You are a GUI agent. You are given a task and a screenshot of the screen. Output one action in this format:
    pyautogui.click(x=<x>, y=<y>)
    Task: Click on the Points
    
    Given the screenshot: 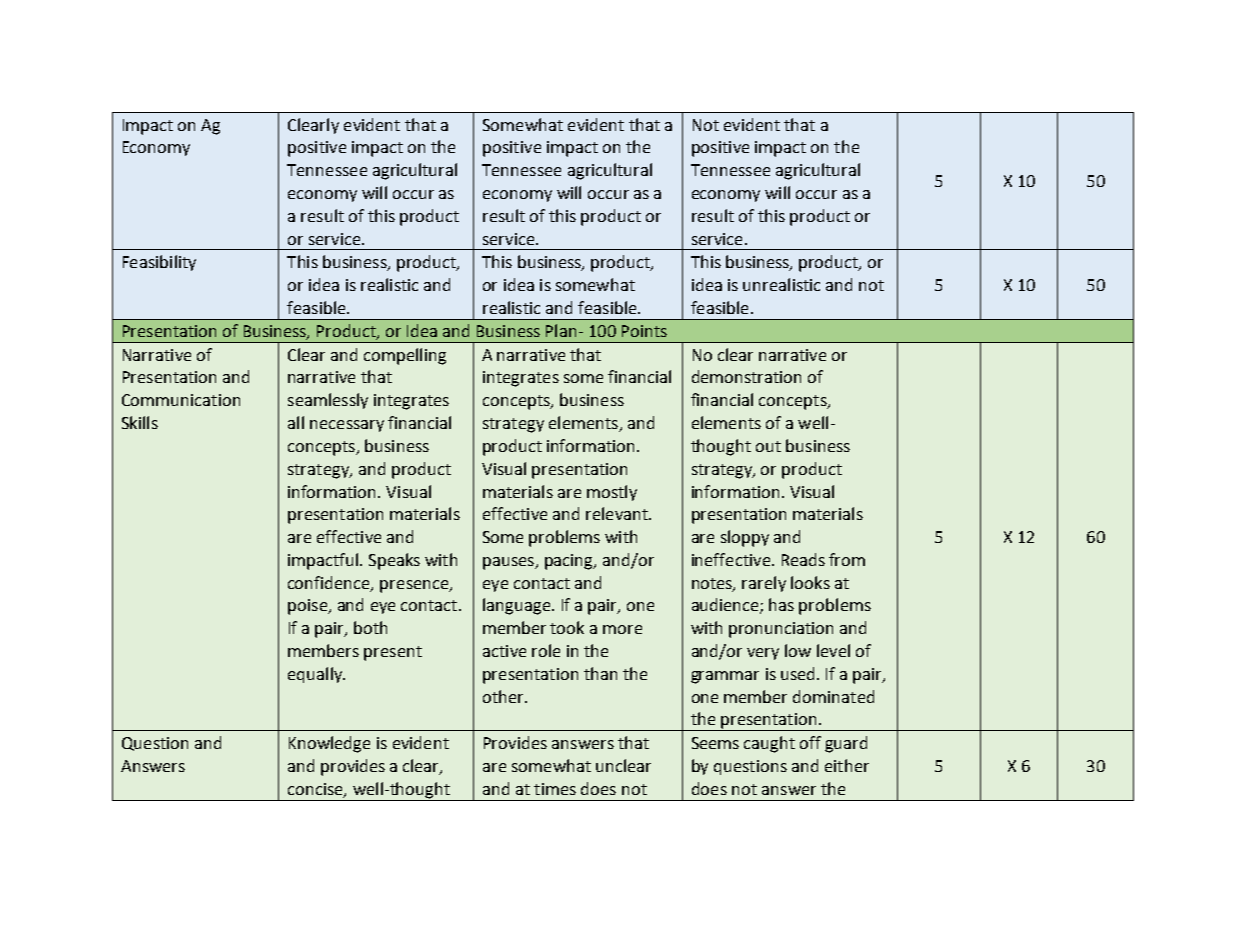 What is the action you would take?
    pyautogui.click(x=644, y=331)
